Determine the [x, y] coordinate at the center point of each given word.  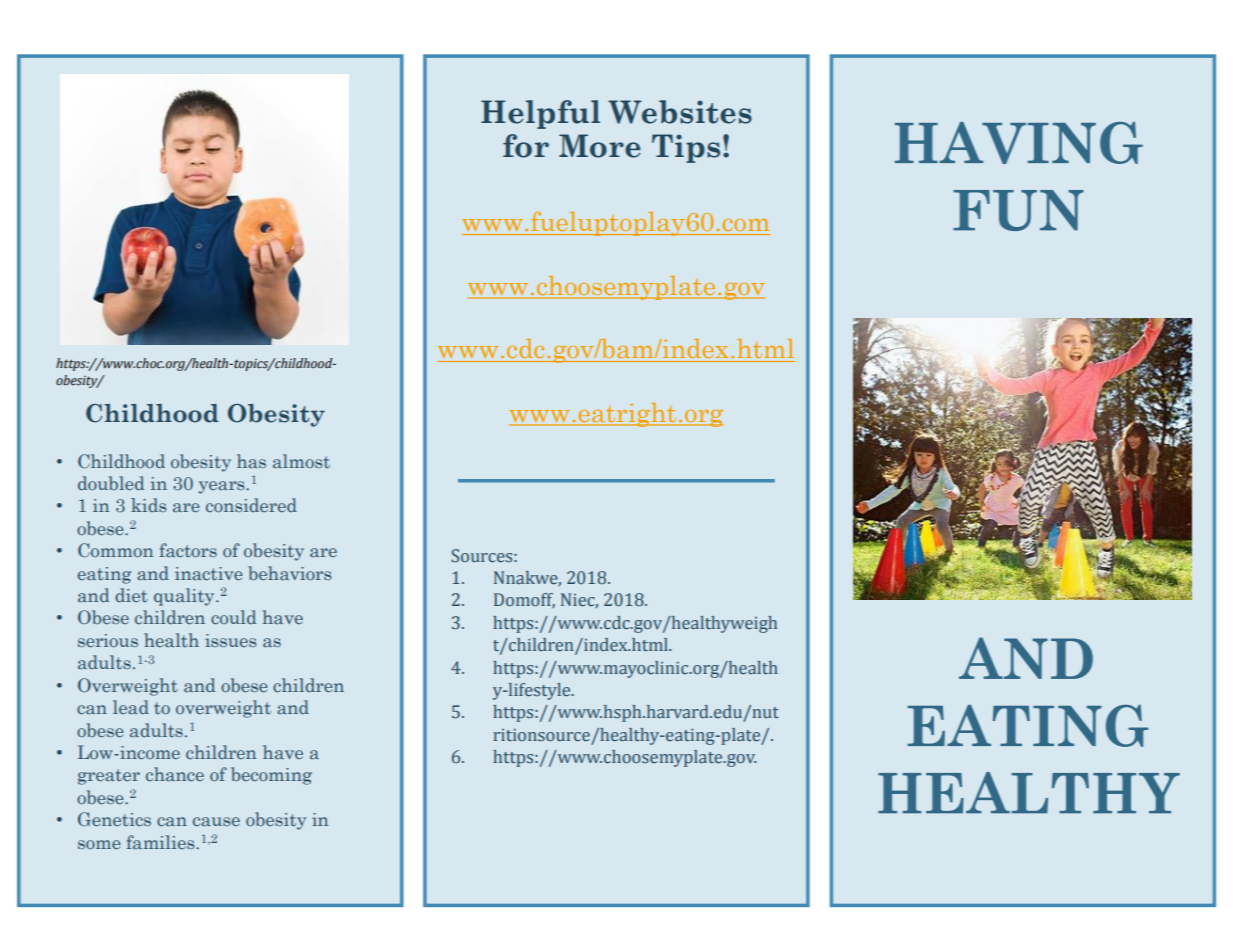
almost [301, 461]
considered [251, 505]
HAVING [1019, 143]
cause [216, 822]
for [526, 146]
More [600, 146]
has [251, 461]
